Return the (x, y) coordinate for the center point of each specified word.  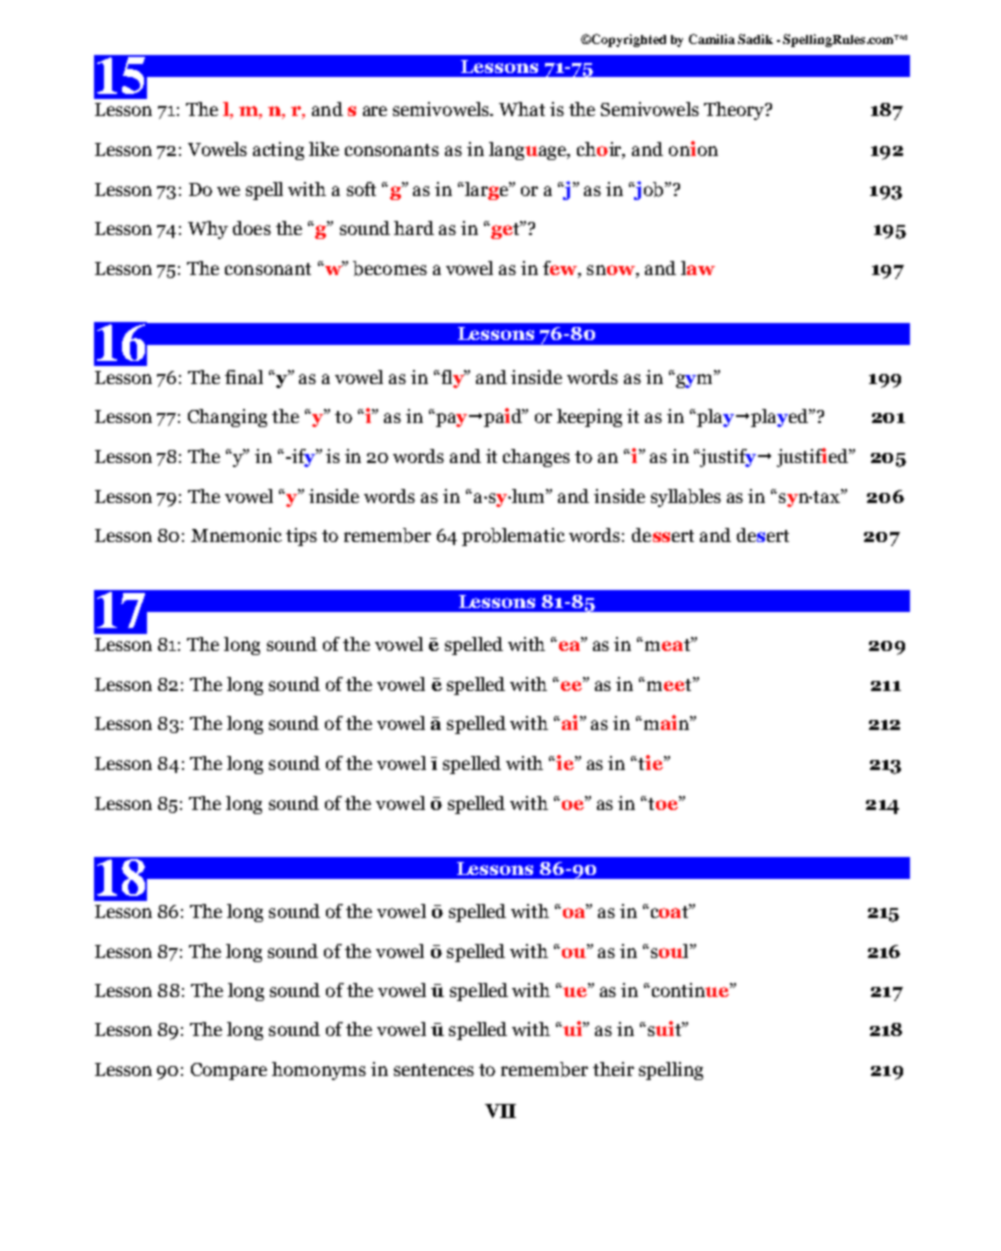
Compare (229, 1071)
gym (694, 380)
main (666, 722)
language (529, 151)
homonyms (319, 1071)
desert (763, 535)
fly (452, 379)
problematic (513, 537)
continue (691, 990)
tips (301, 537)
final (244, 377)
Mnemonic (236, 535)
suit (664, 1028)
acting (278, 151)
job (649, 190)
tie (650, 762)
